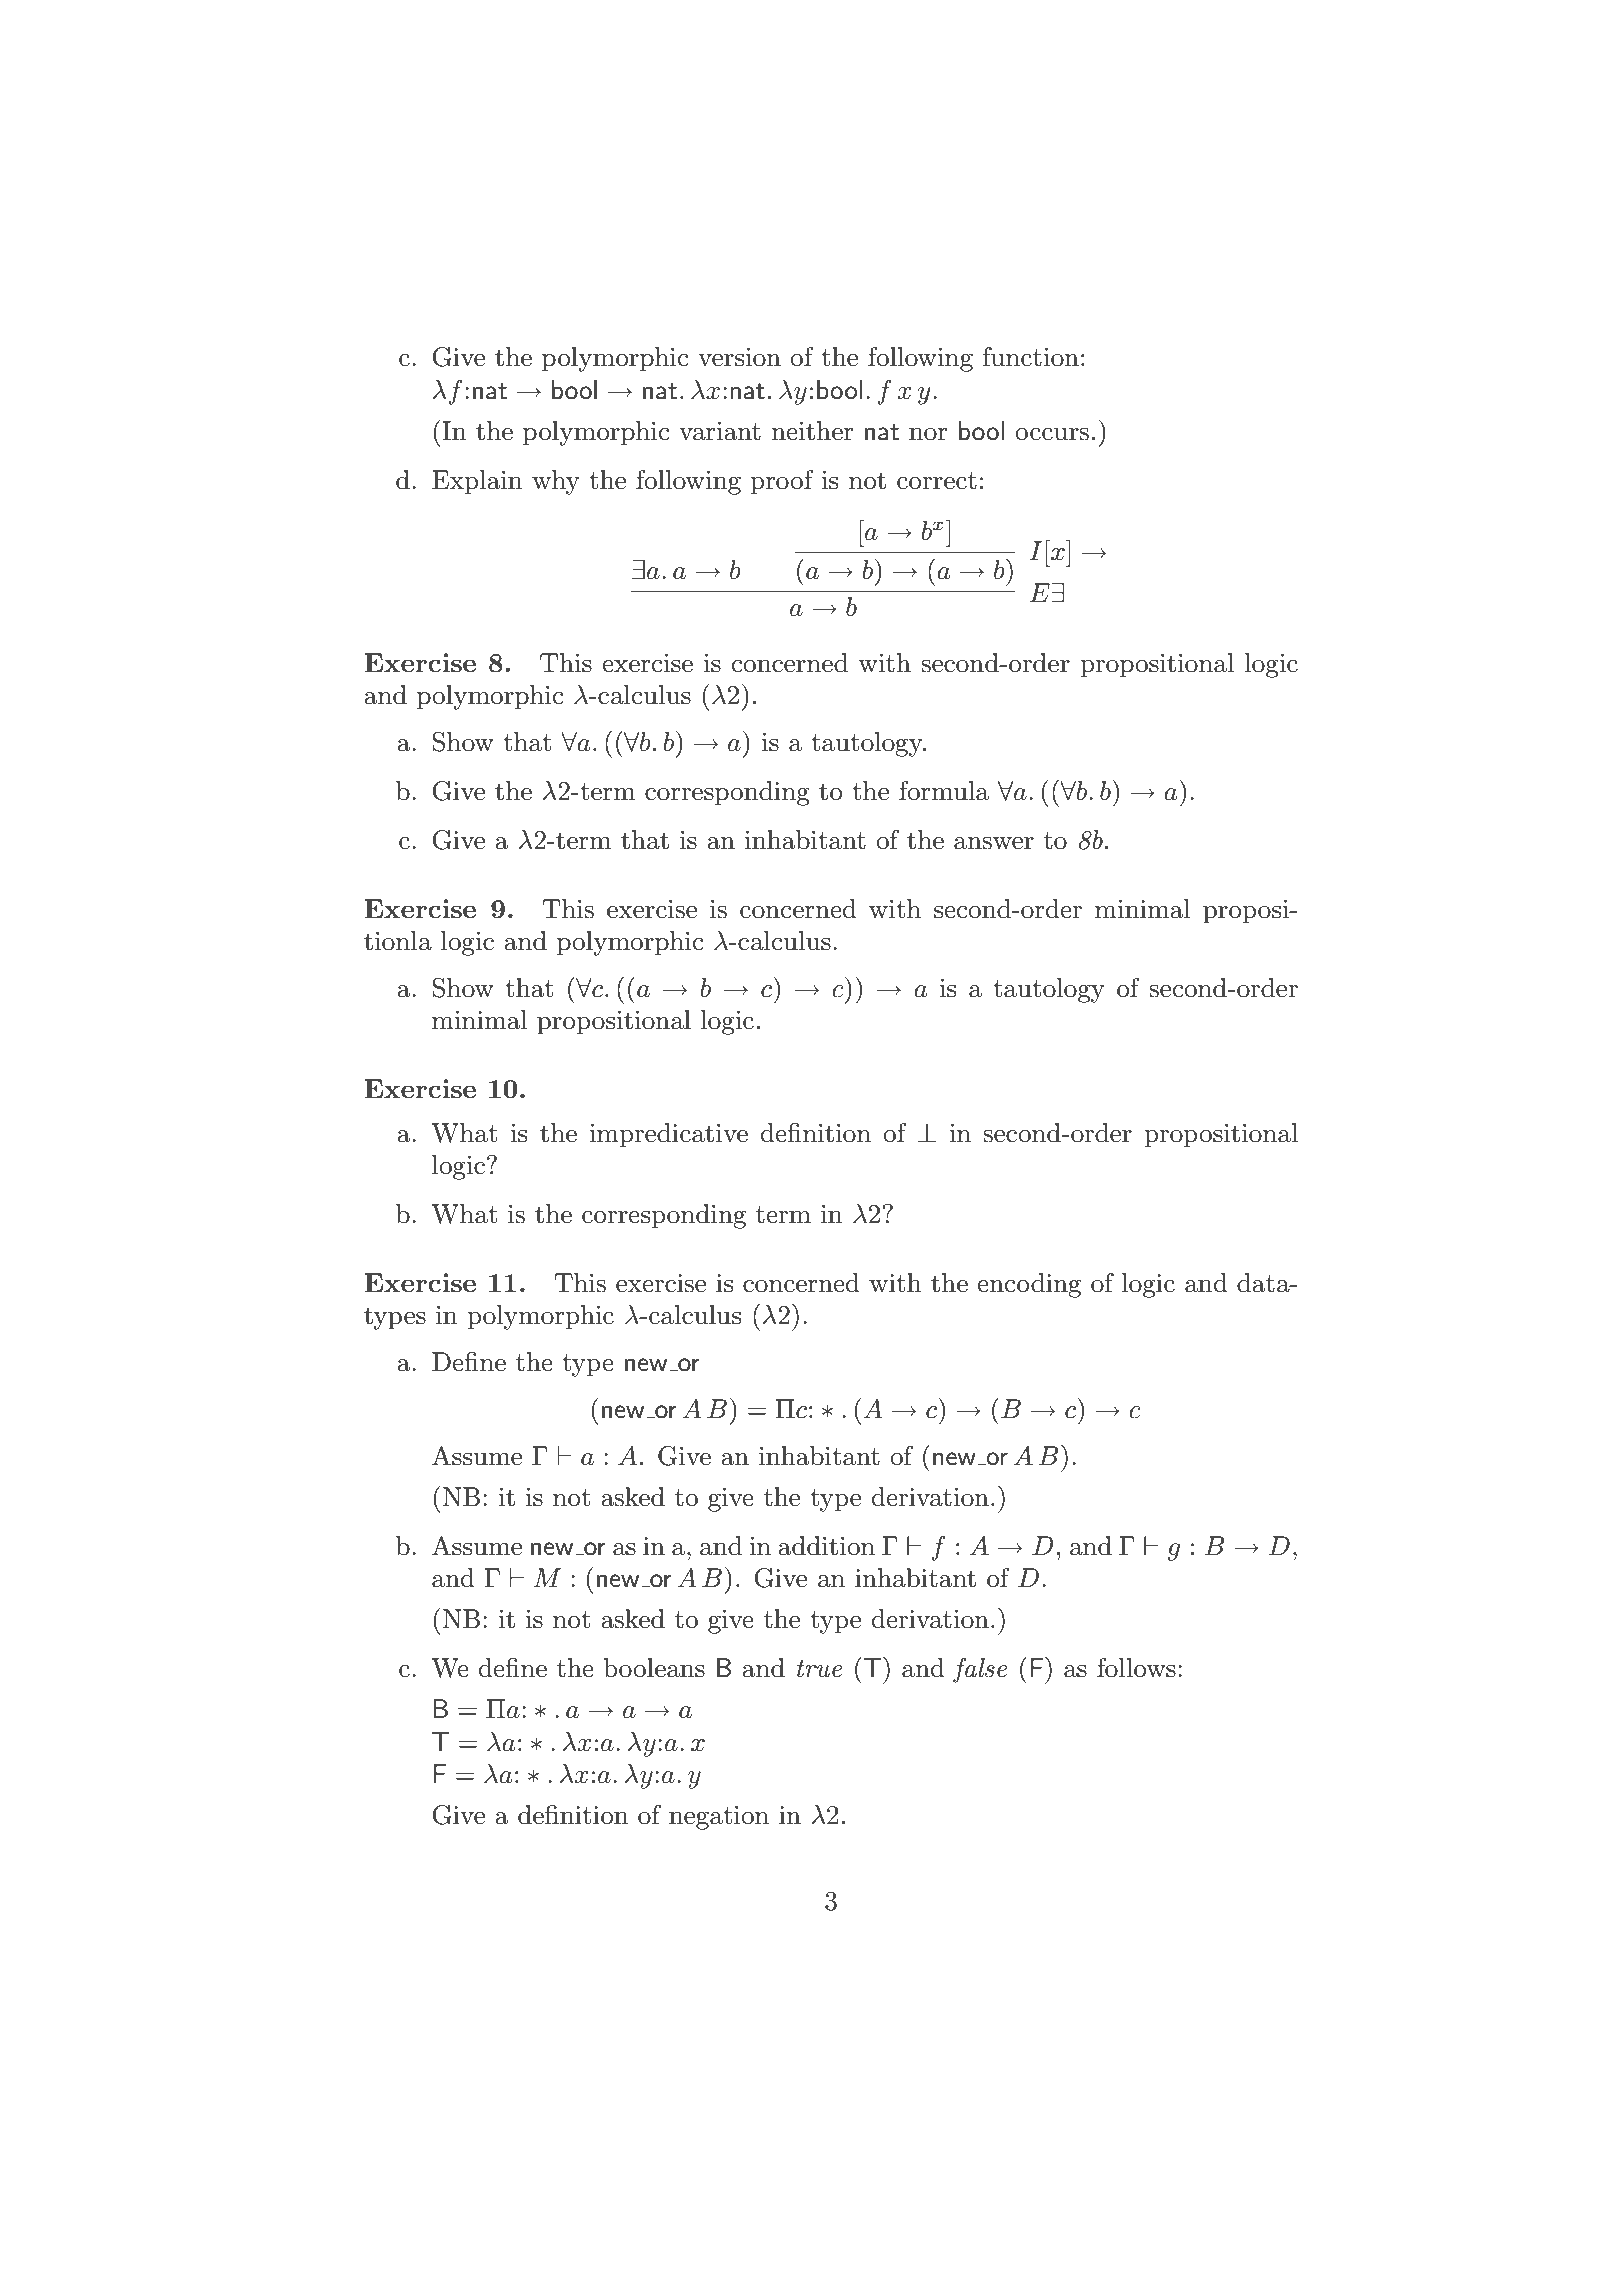  Describe the element at coordinates (1029, 1285) in the screenshot. I see `encoding` at that location.
